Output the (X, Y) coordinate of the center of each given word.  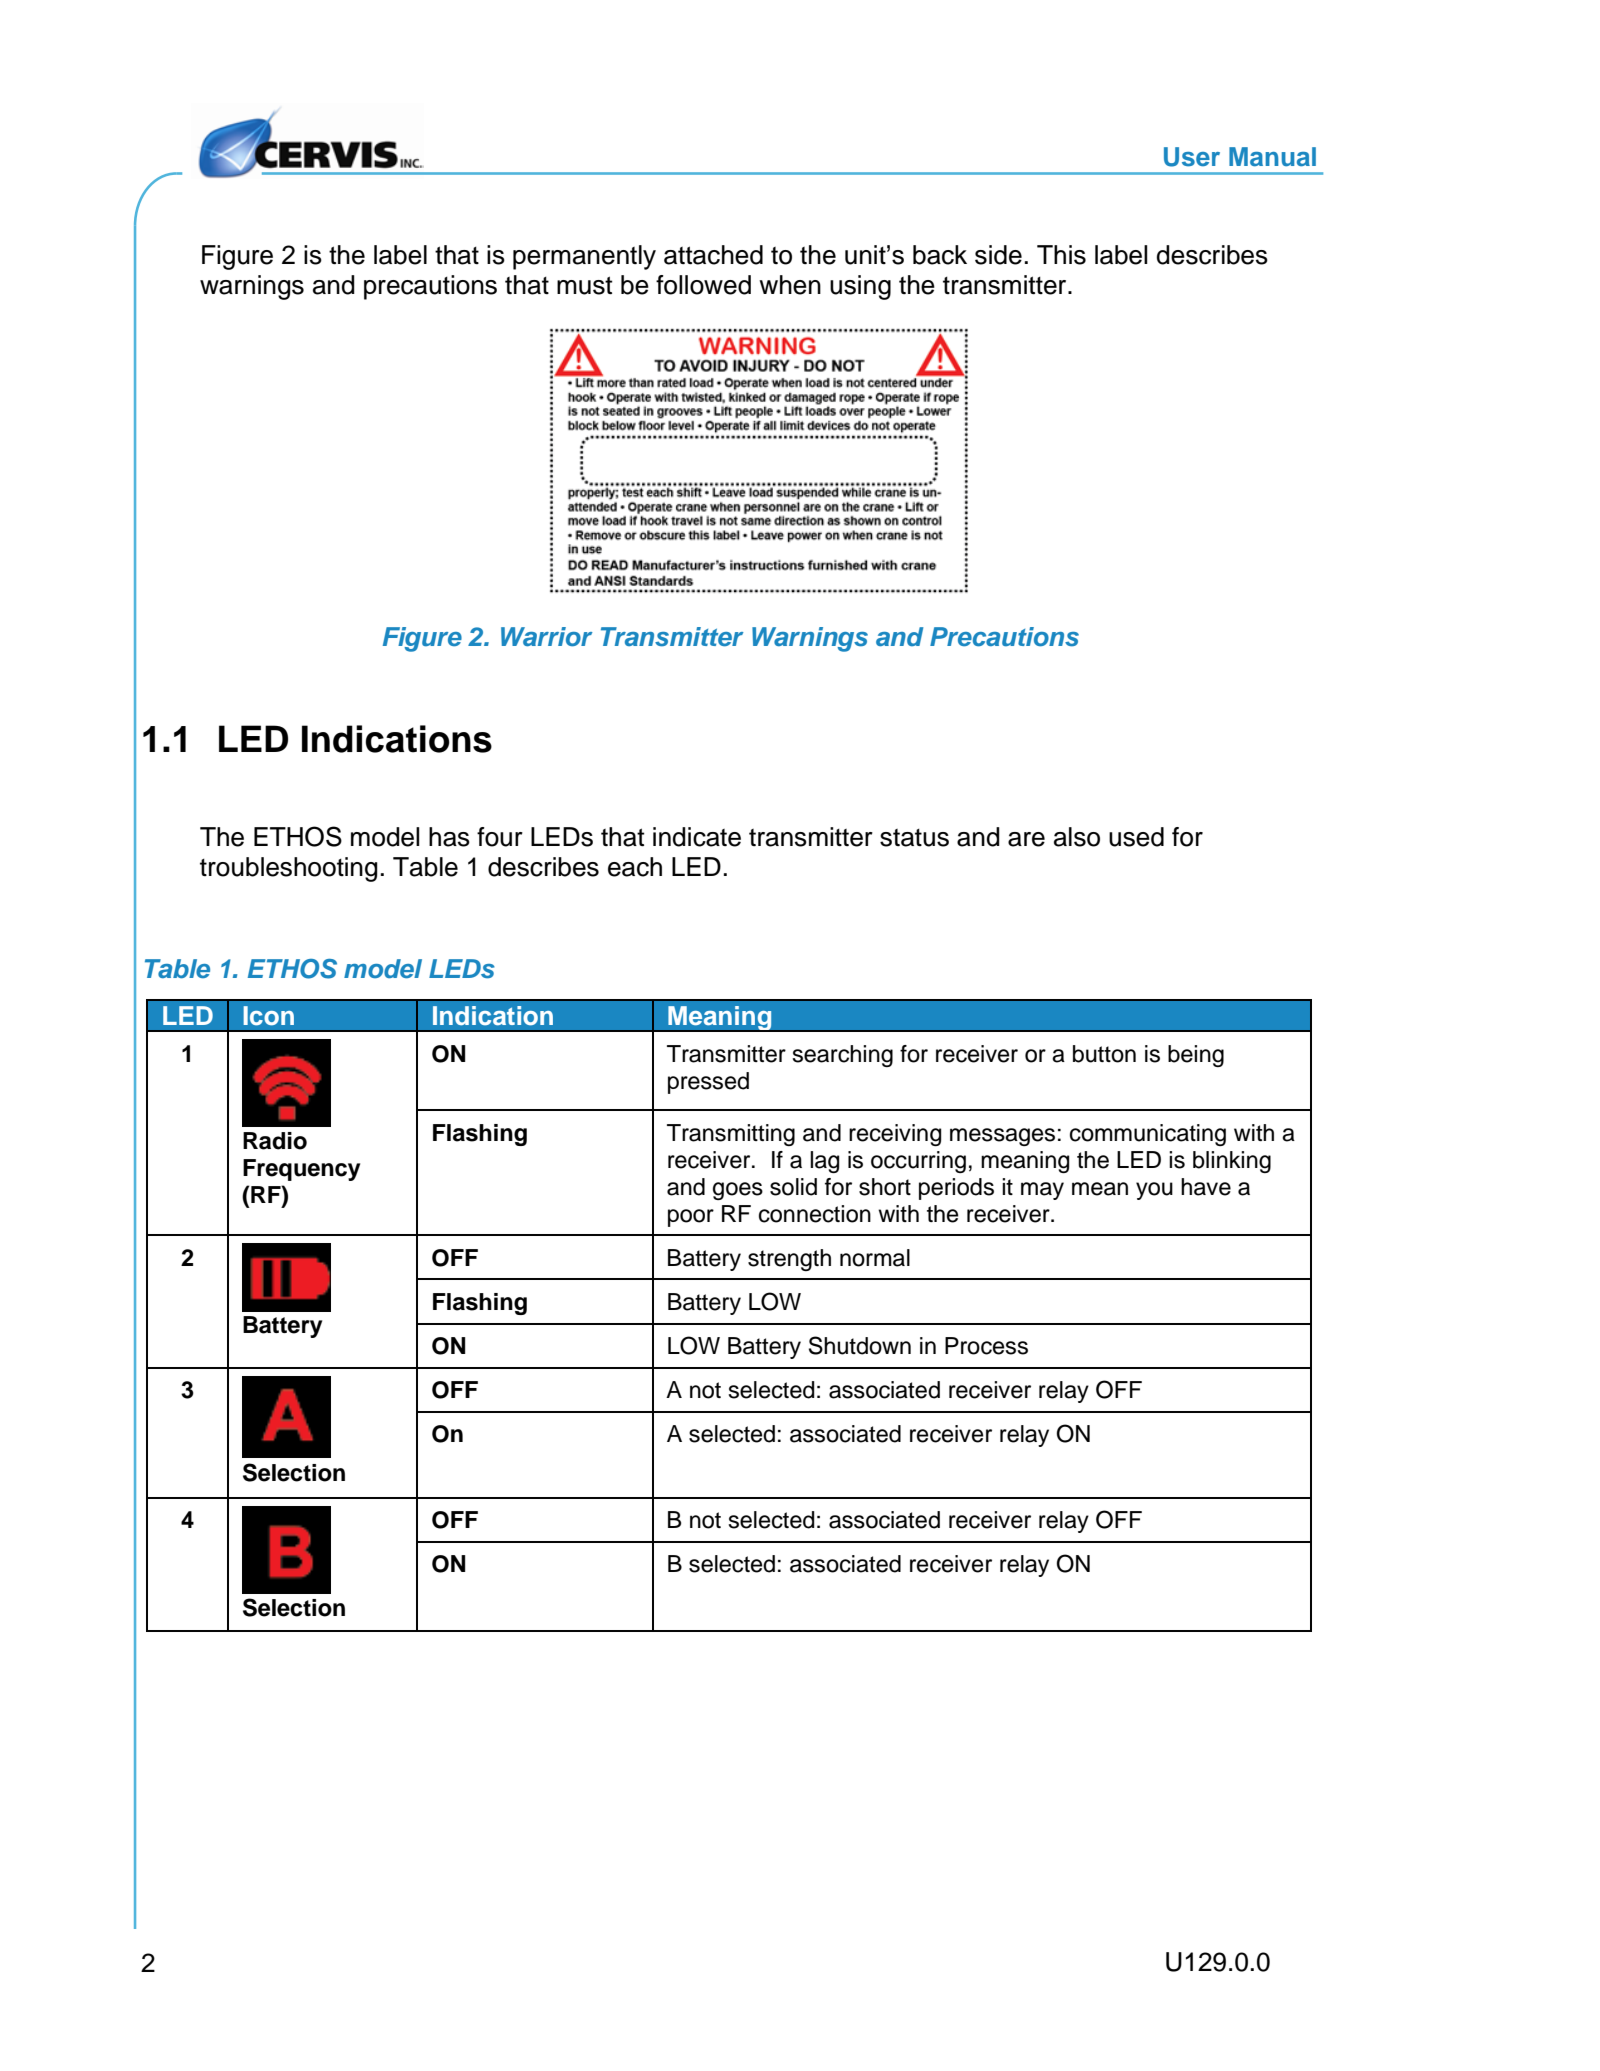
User (1192, 157)
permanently (584, 257)
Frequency (301, 1170)
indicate (697, 837)
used (1136, 837)
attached (713, 255)
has (449, 837)
